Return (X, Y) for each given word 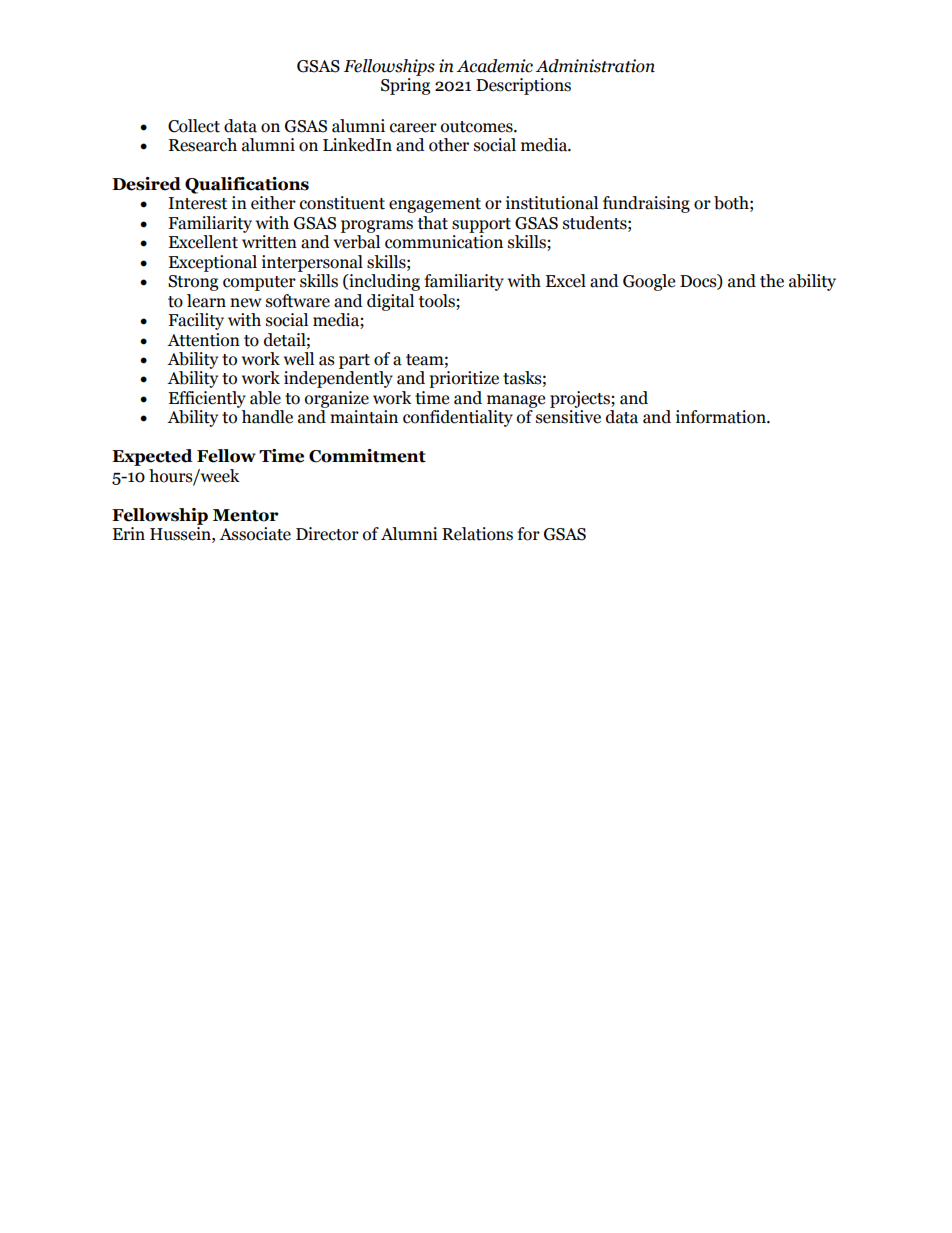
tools (437, 301)
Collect (194, 126)
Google (649, 282)
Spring (405, 86)
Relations (477, 534)
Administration (595, 66)
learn (206, 301)
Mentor (246, 515)
